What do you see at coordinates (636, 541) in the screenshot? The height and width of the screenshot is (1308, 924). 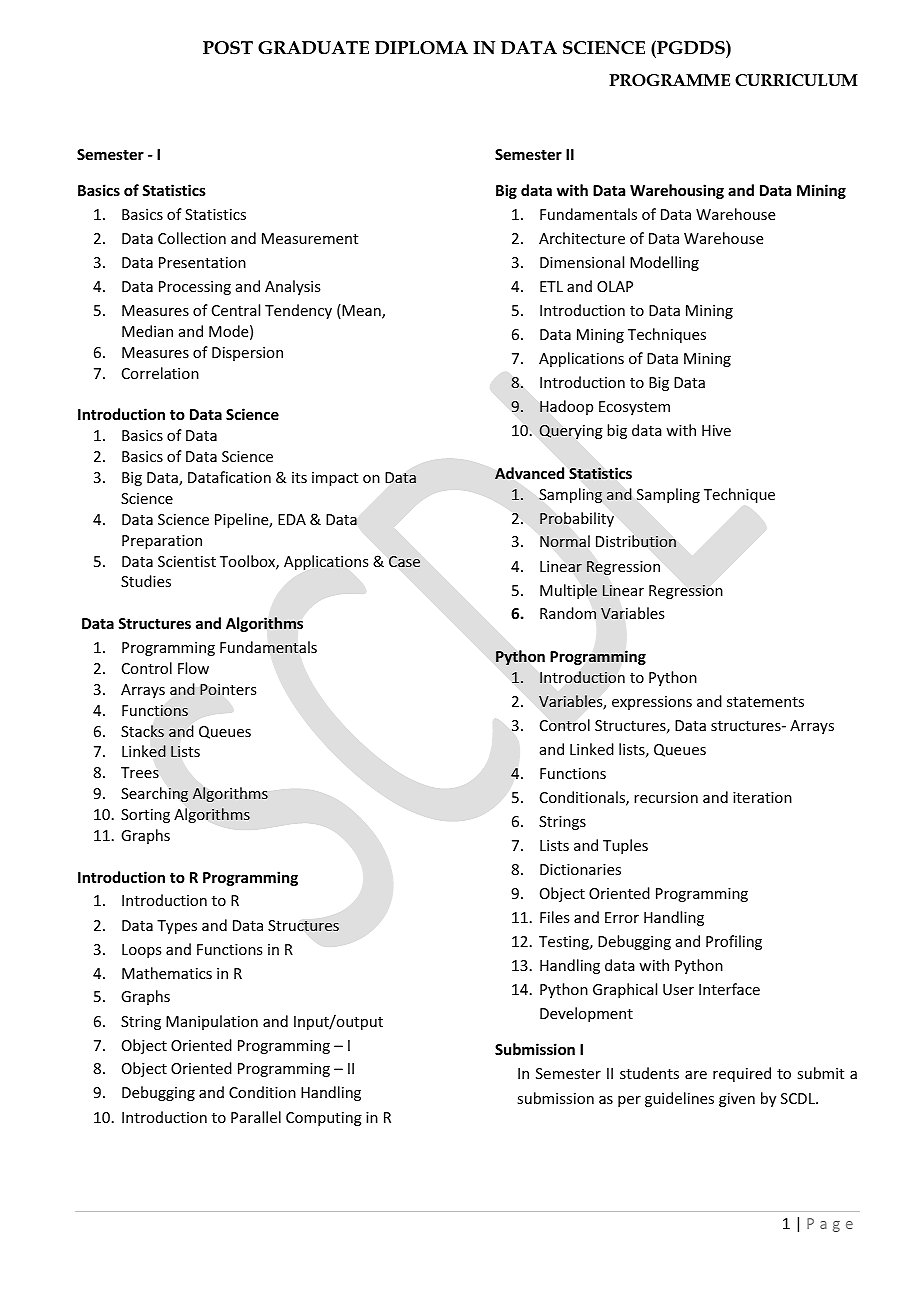 I see `Distribution` at bounding box center [636, 541].
